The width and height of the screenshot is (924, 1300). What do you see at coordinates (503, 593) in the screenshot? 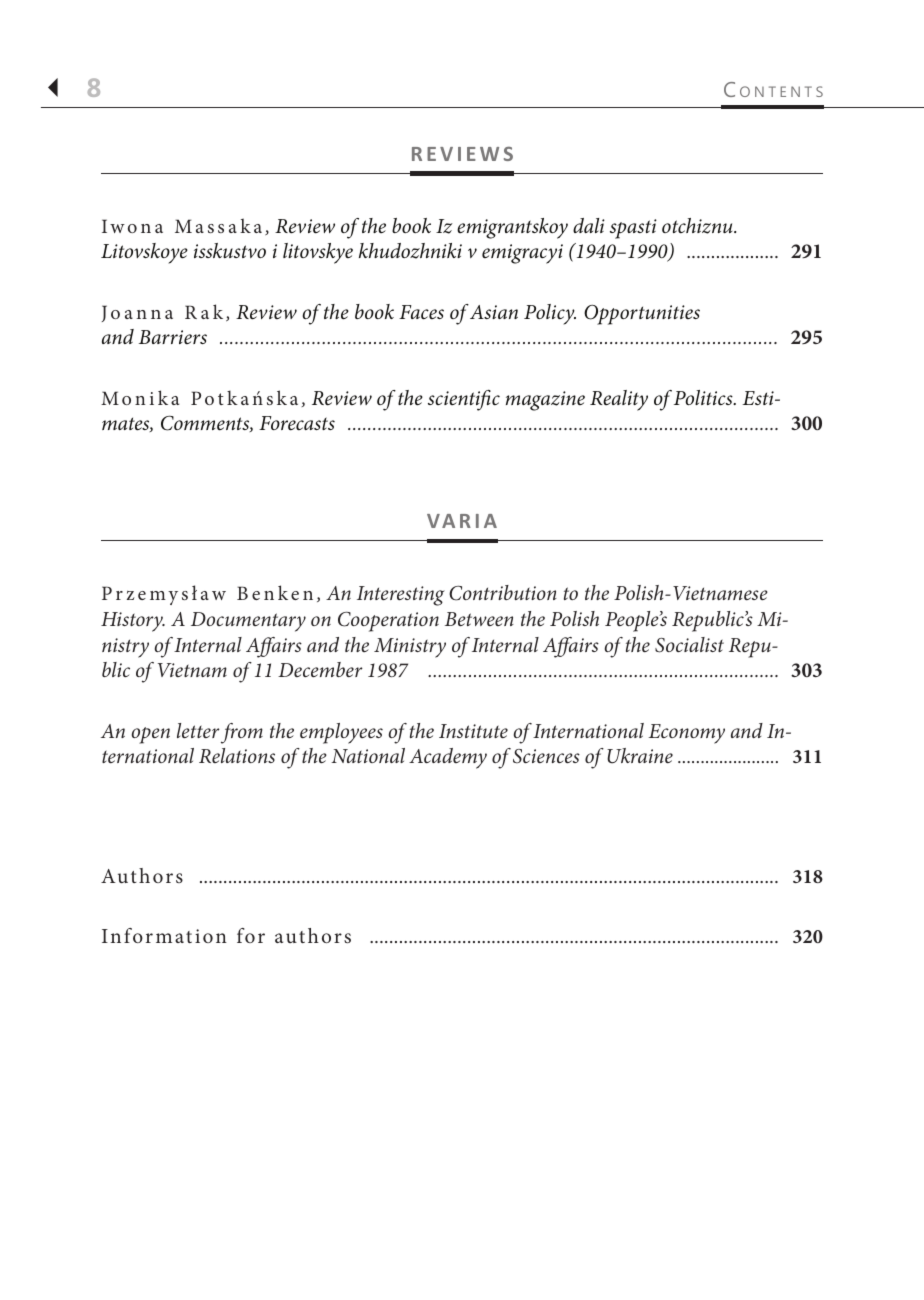
I see `Contribution` at bounding box center [503, 593].
